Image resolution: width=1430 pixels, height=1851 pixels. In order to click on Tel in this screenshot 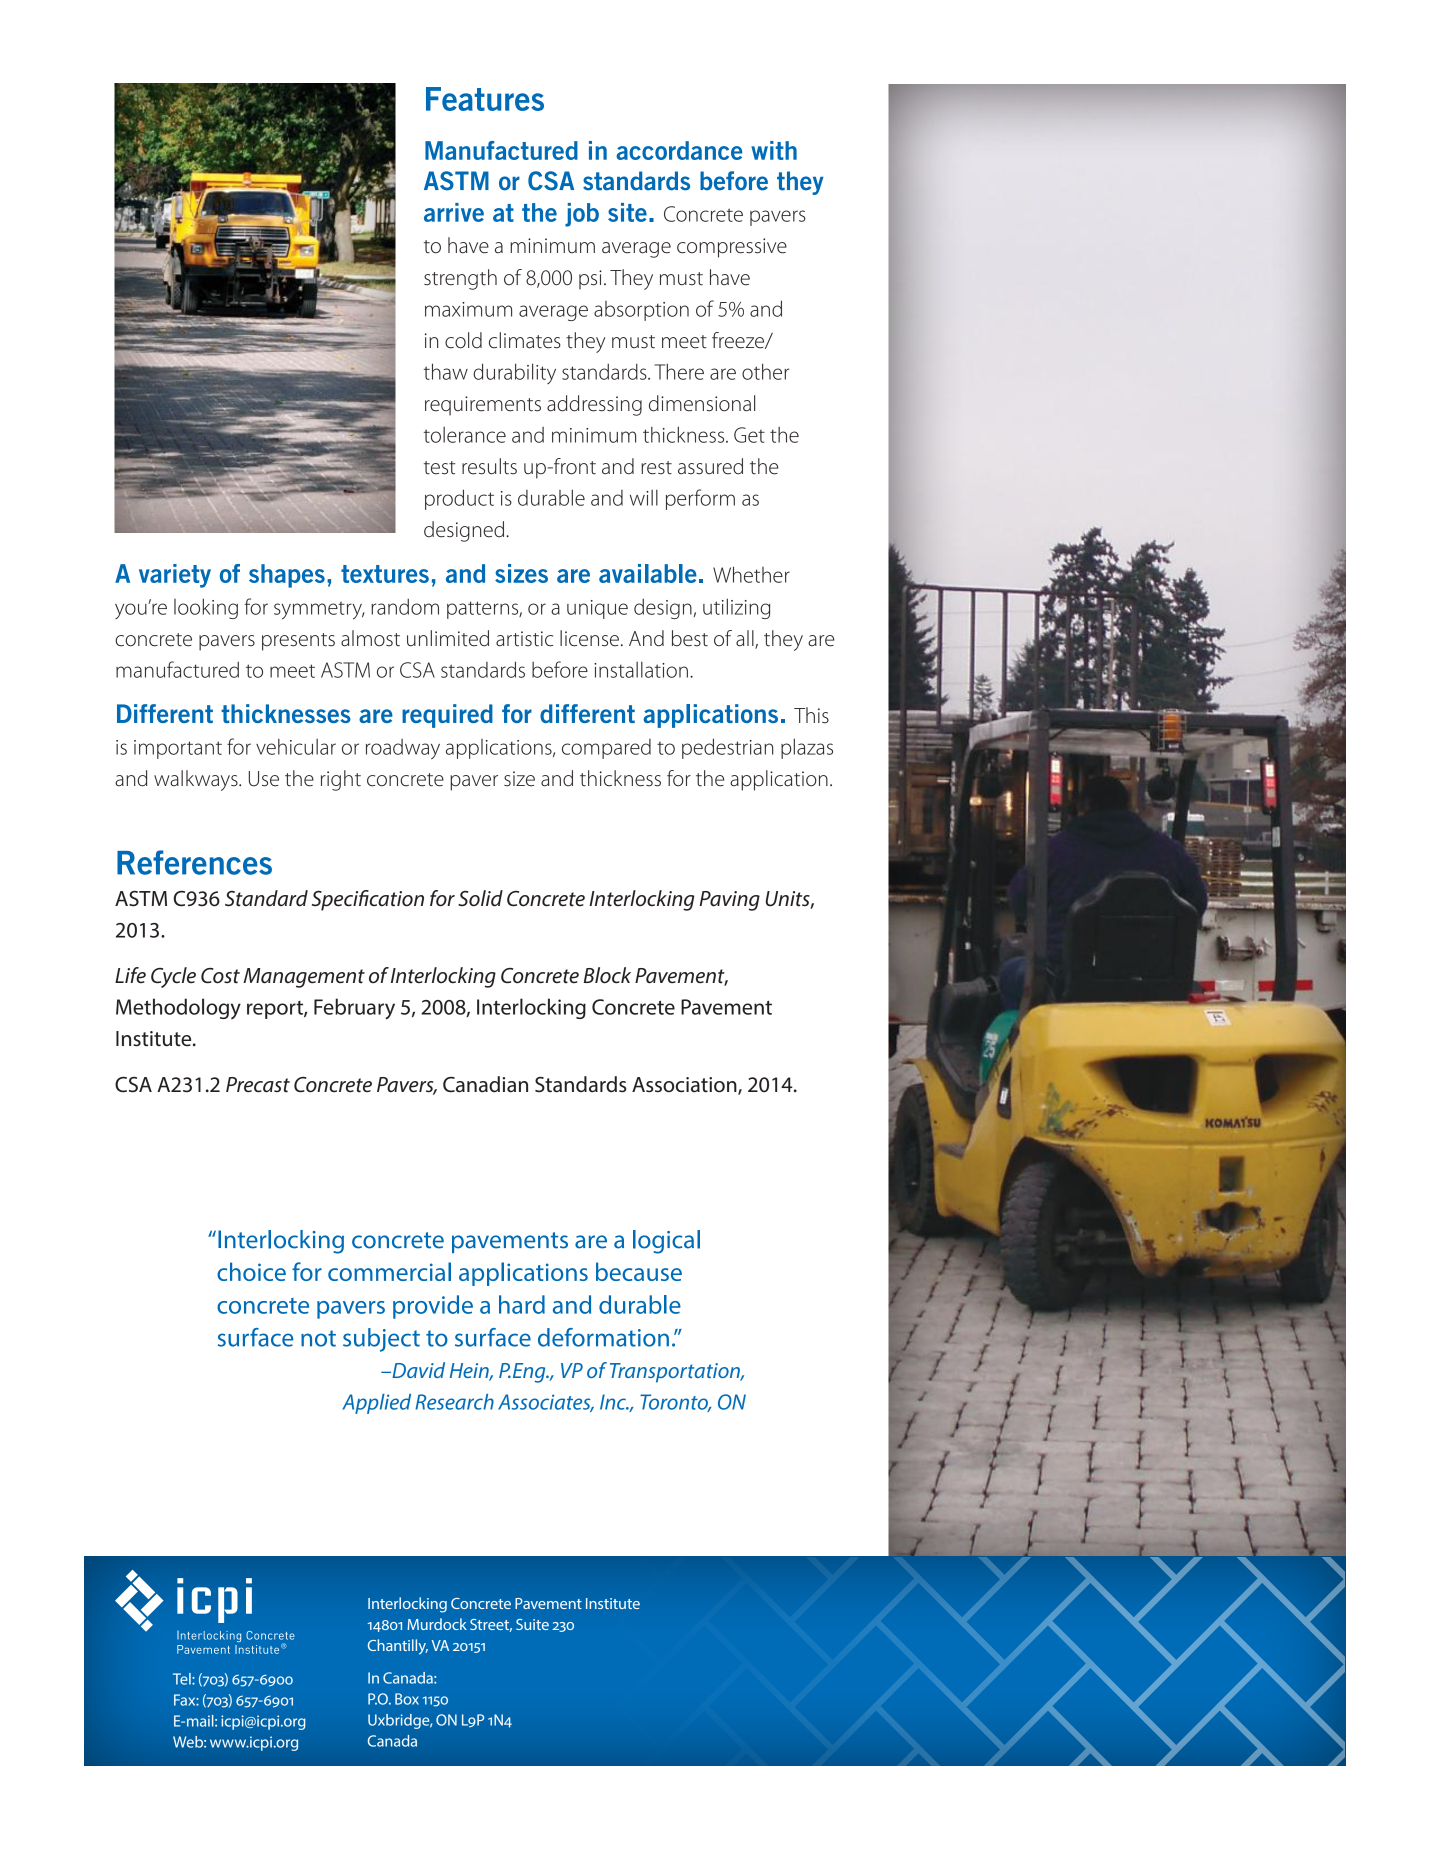, I will do `click(183, 1679)`.
